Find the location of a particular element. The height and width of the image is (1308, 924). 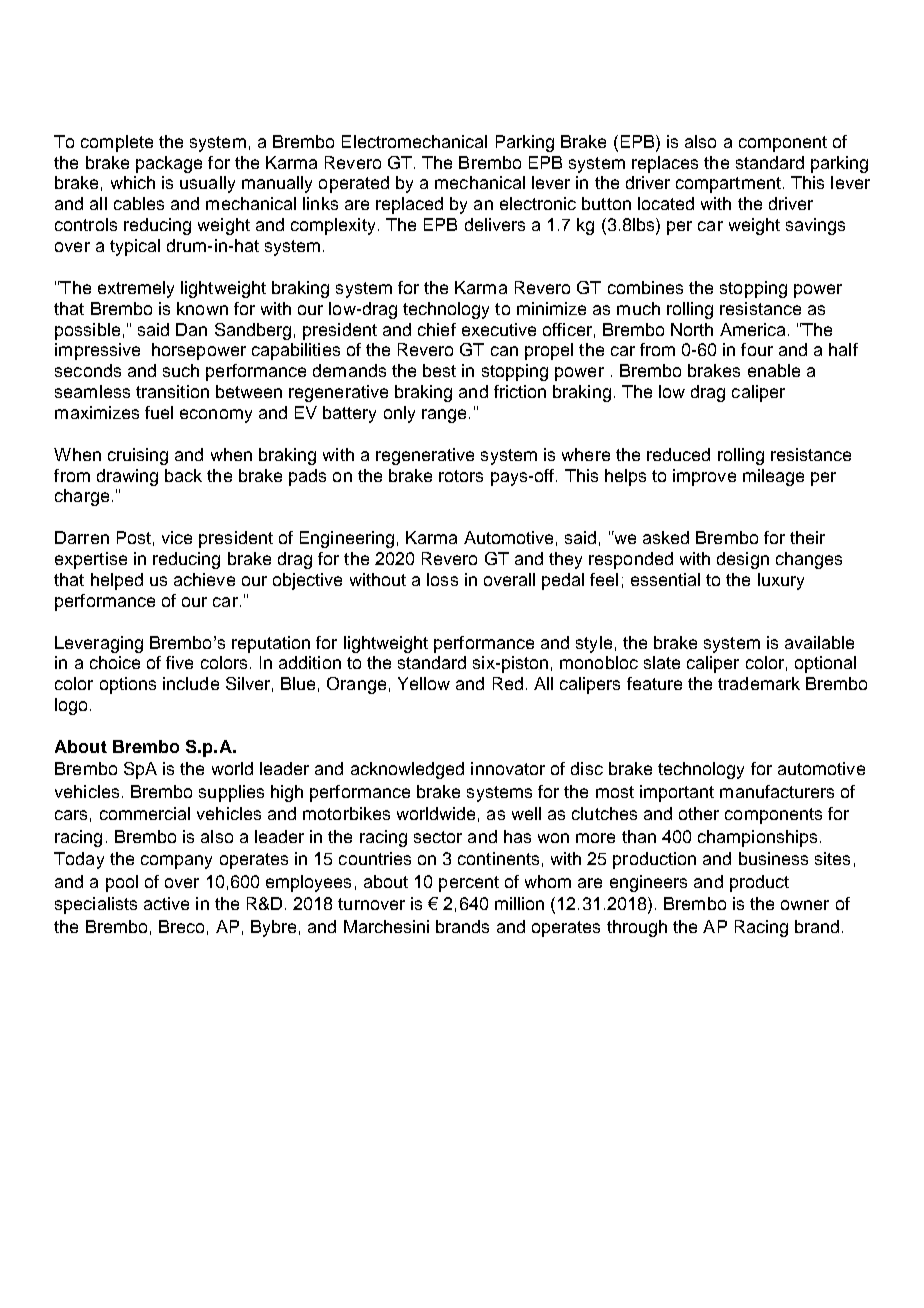

package is located at coordinates (169, 164).
